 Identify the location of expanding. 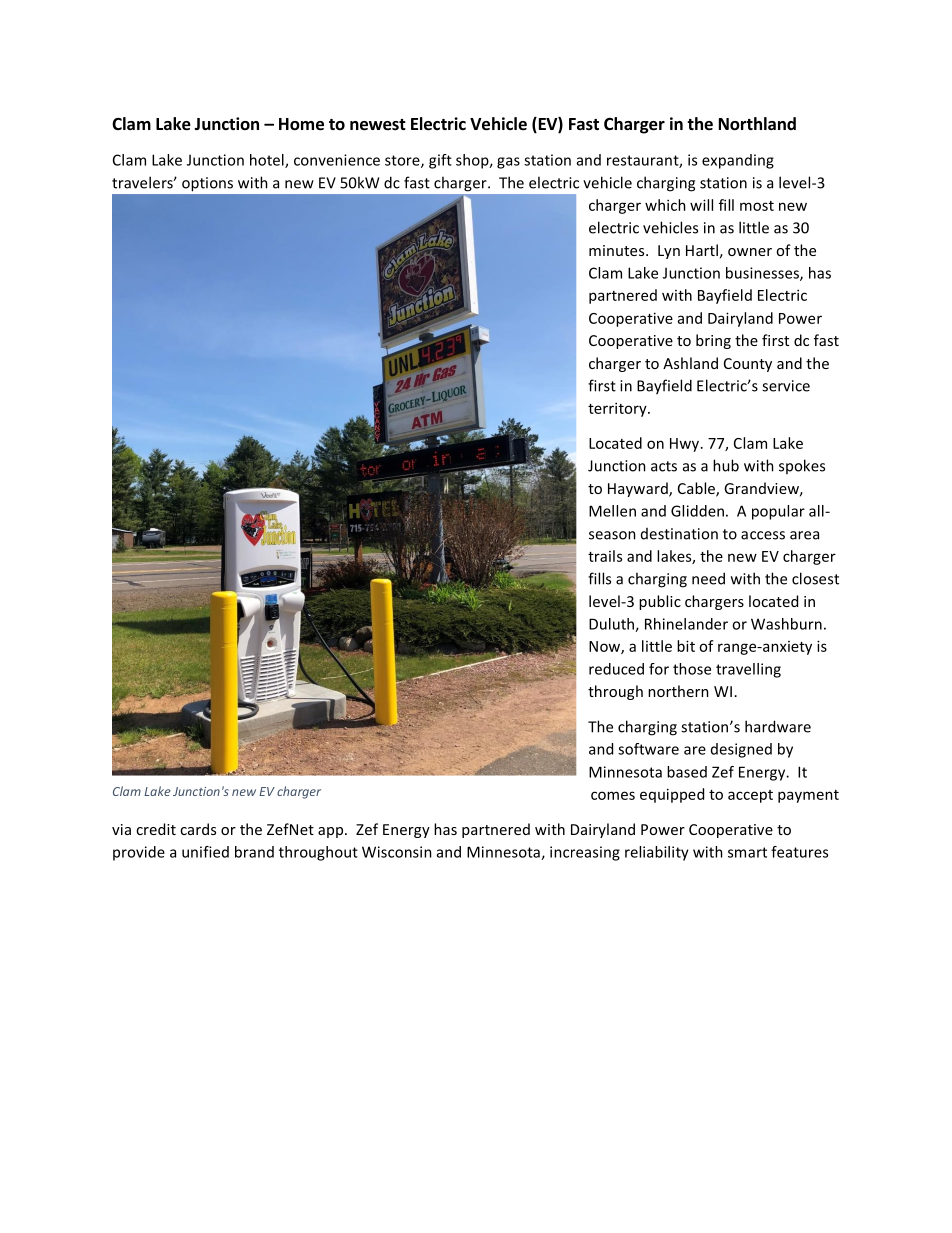
(738, 161).
